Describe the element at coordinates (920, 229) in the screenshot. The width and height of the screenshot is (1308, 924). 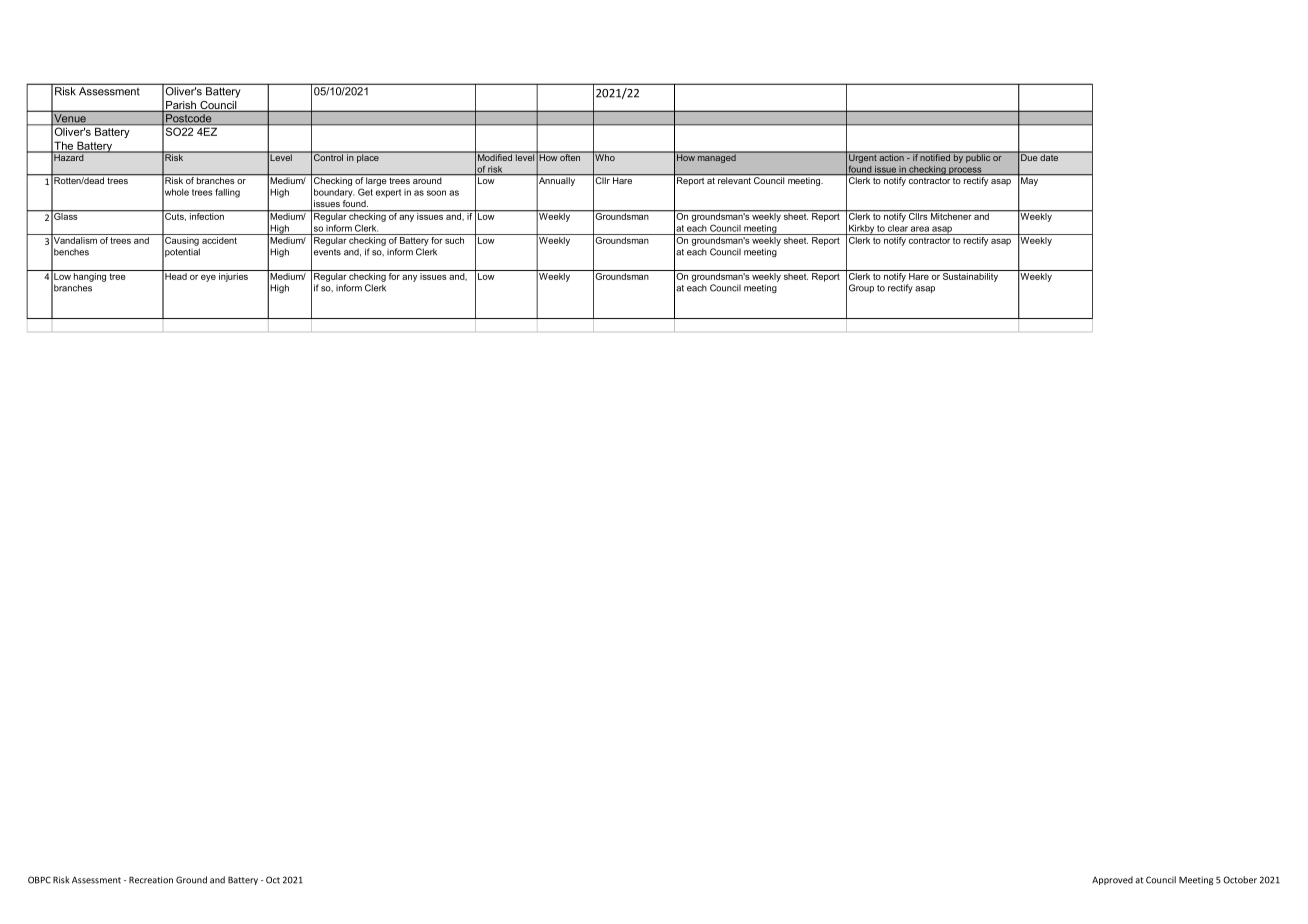
I see `area` at that location.
